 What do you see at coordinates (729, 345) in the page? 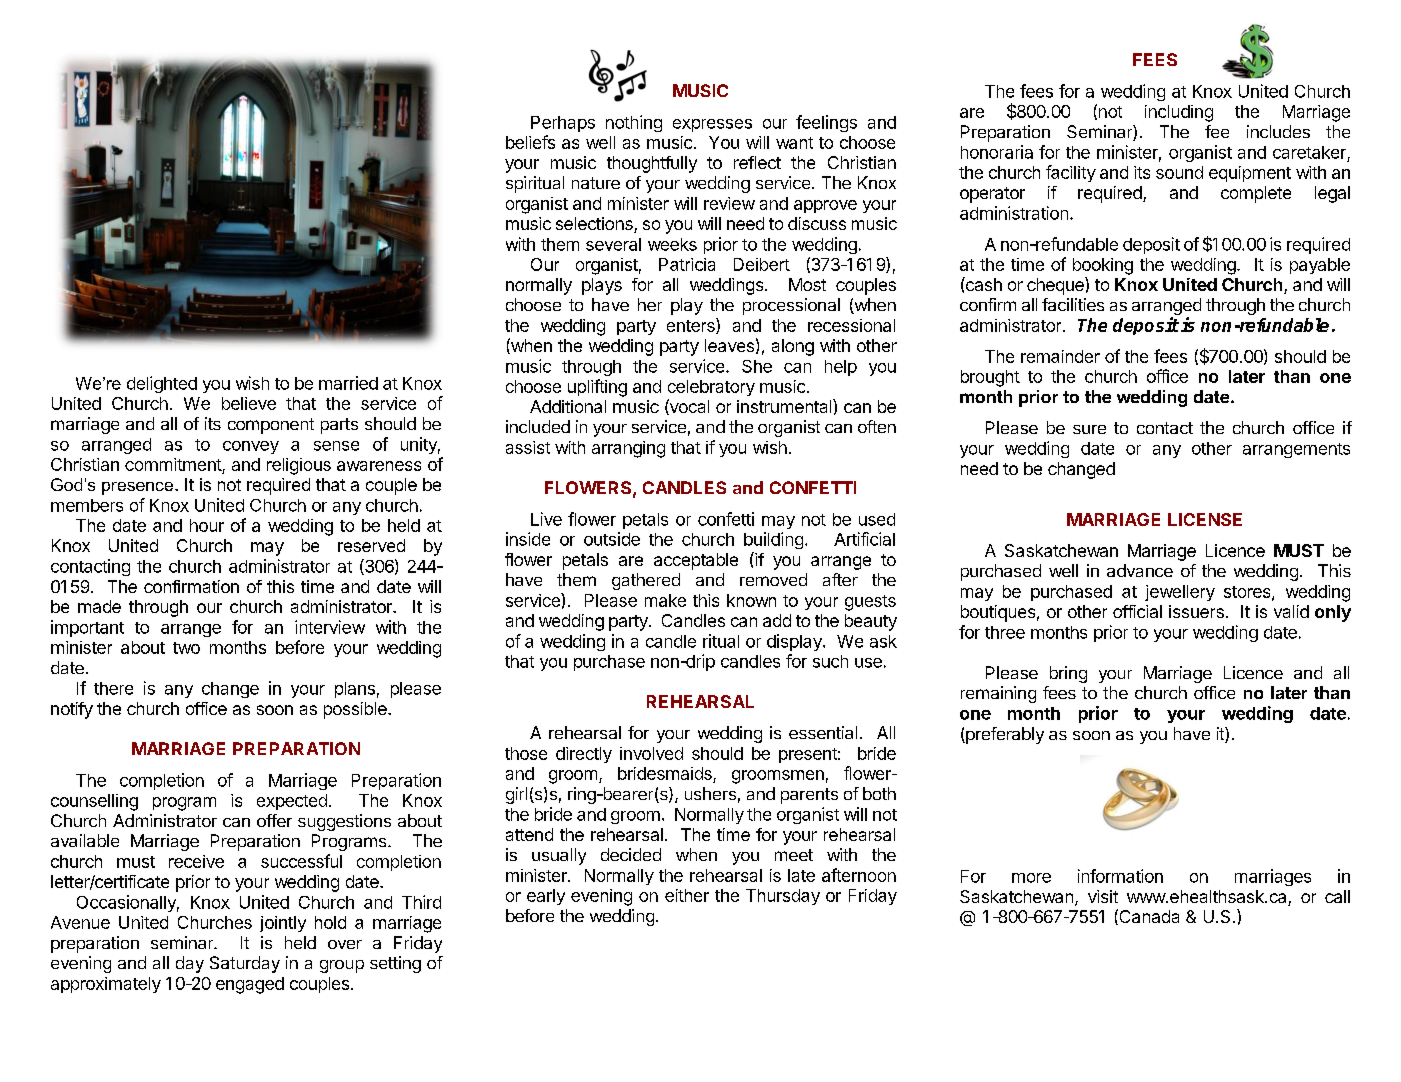
I see `leaves` at bounding box center [729, 345].
